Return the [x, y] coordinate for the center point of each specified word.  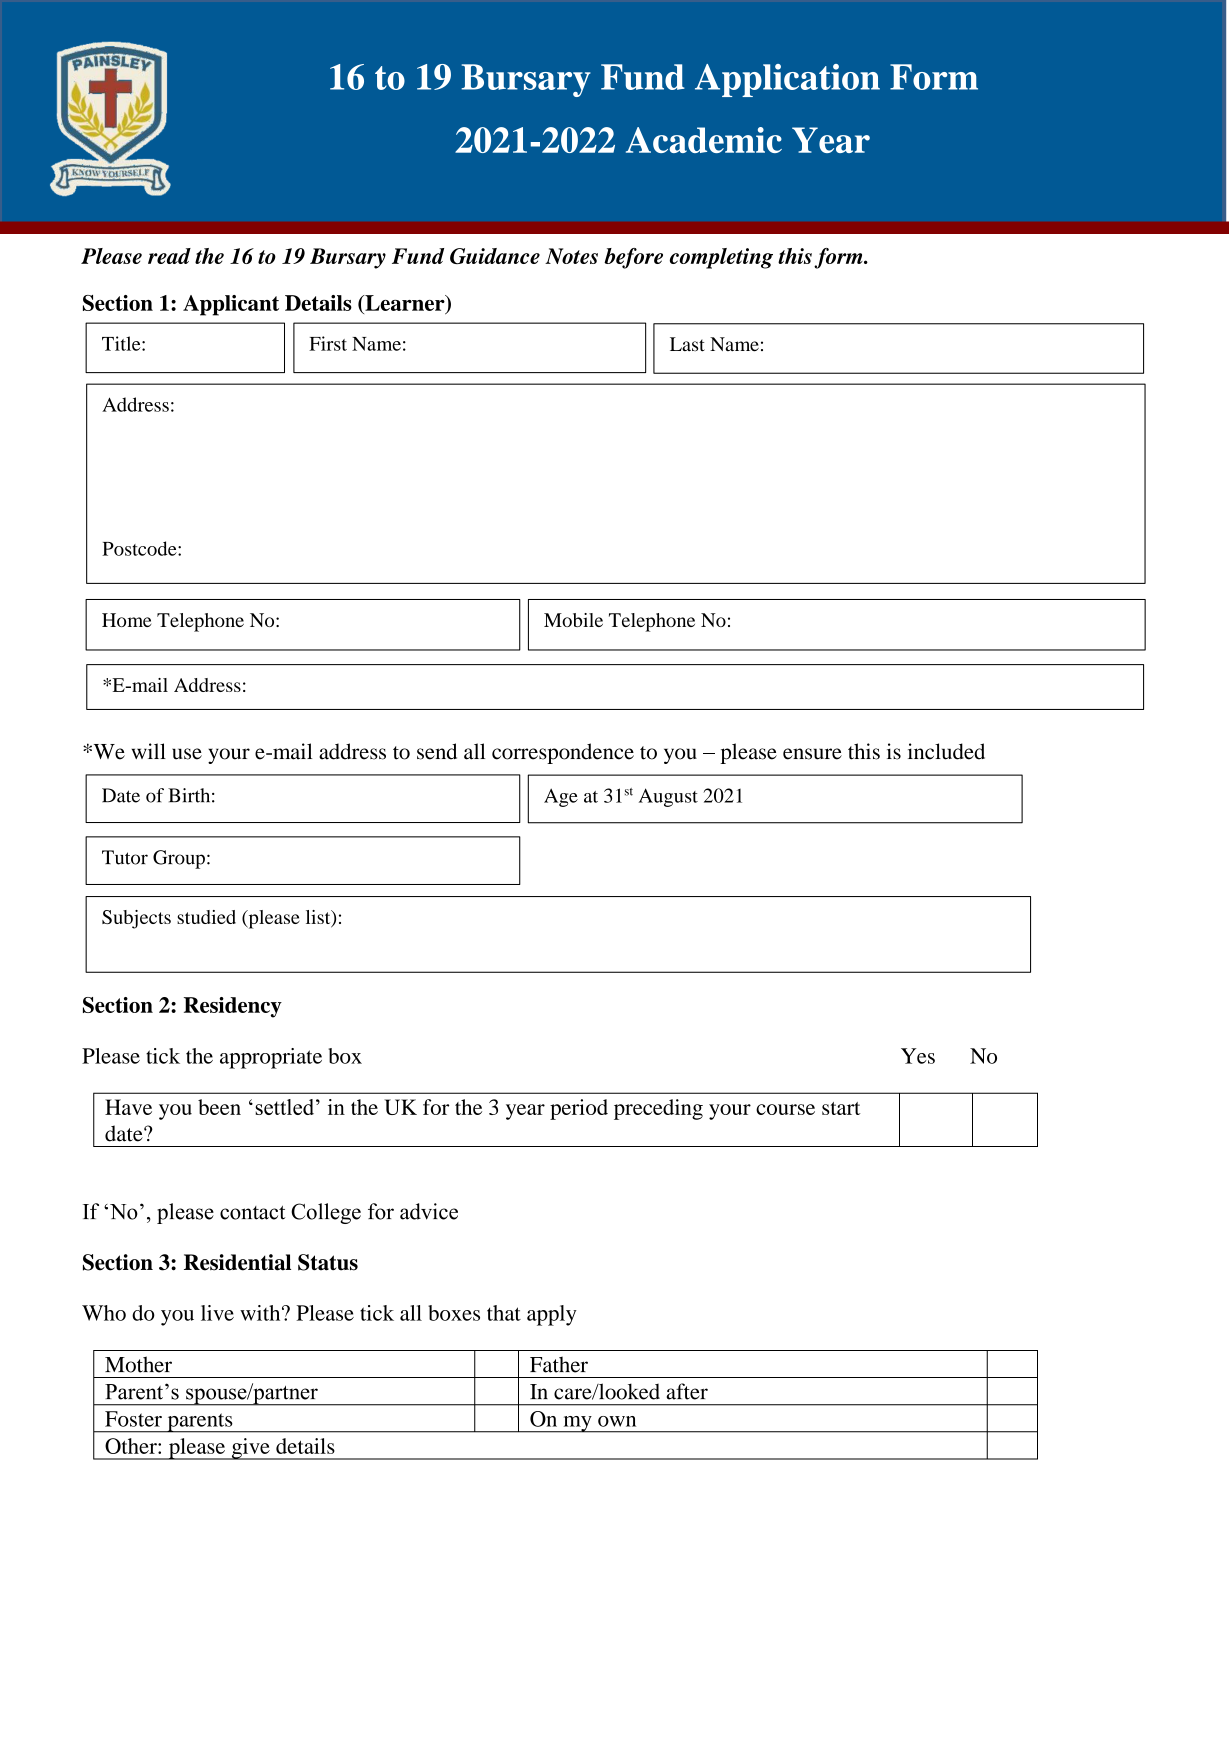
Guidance [495, 256]
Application [787, 80]
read [169, 256]
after [687, 1391]
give [250, 1449]
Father [559, 1364]
